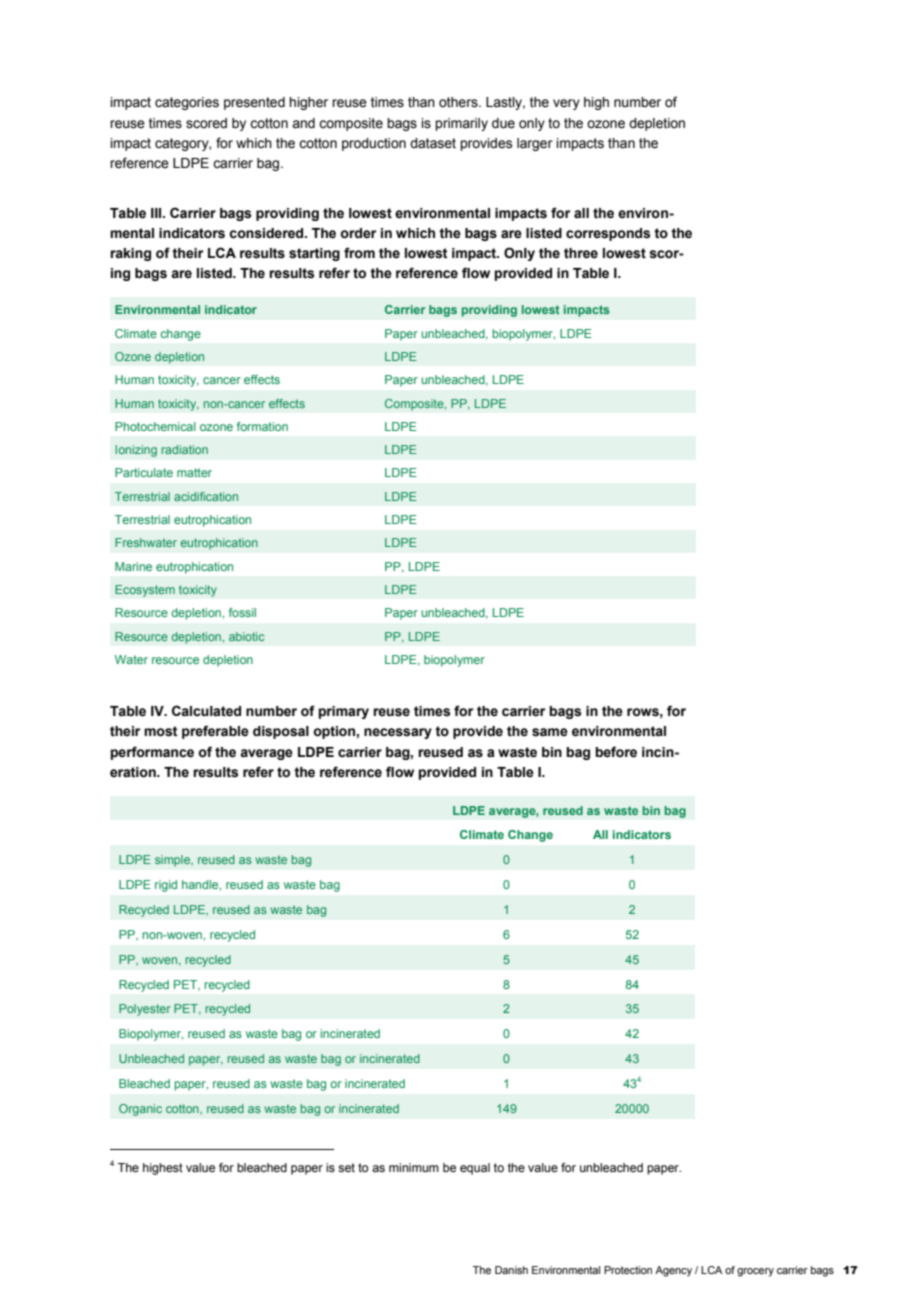 This image has height=1308, width=924. I want to click on three, so click(581, 253).
